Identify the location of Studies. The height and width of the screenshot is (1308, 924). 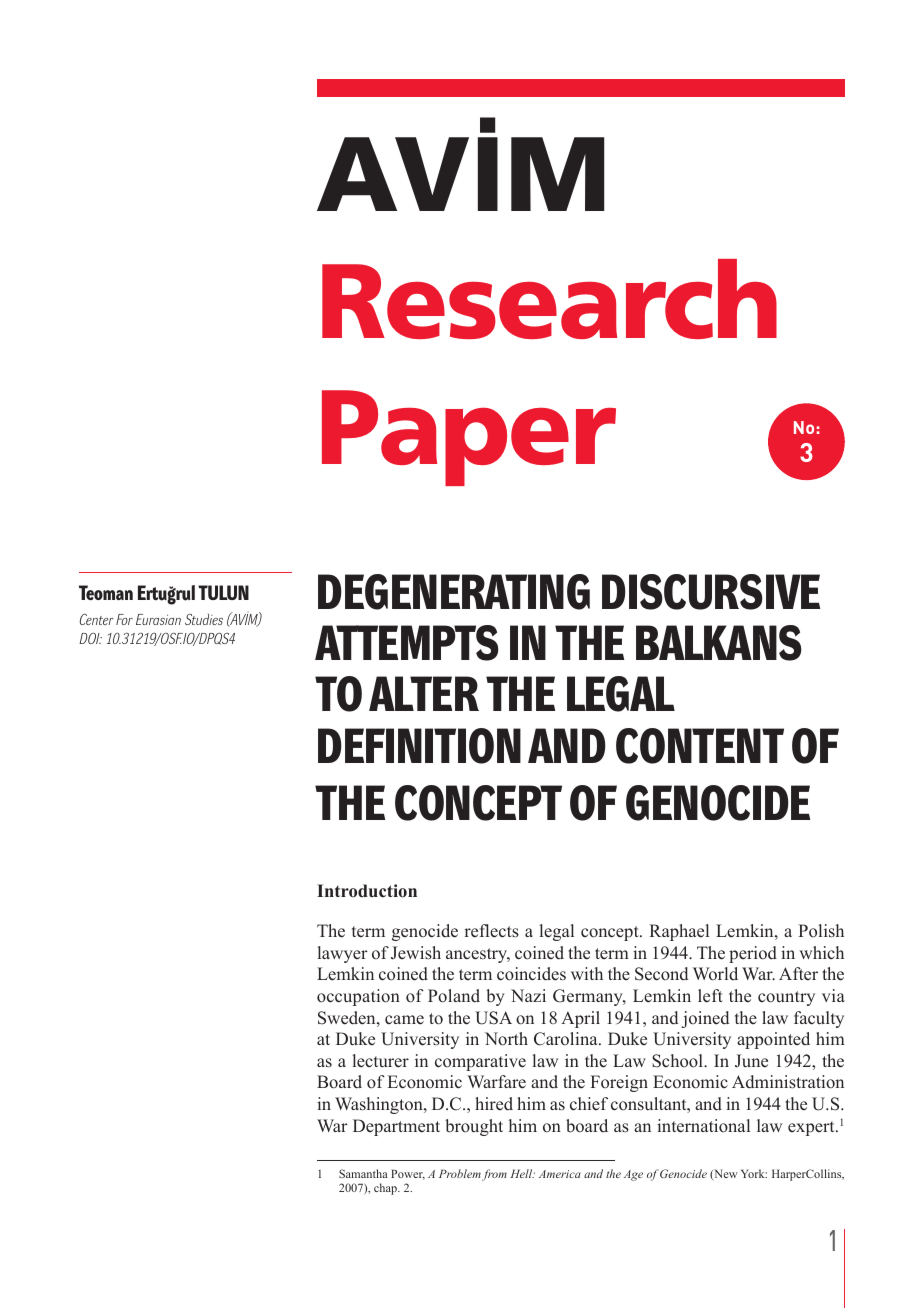
(204, 619).
